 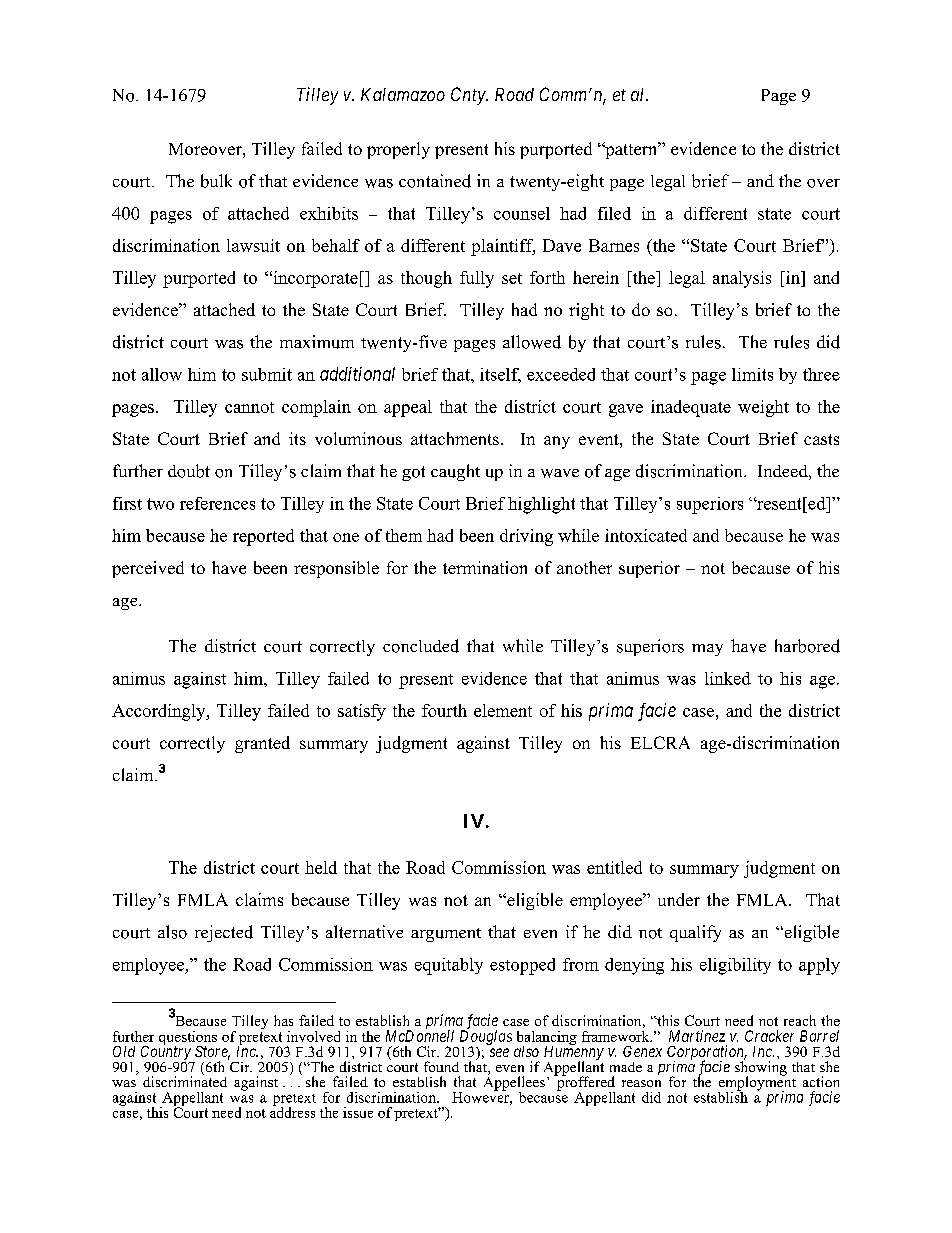 What do you see at coordinates (707, 650) in the screenshot?
I see `may` at bounding box center [707, 650].
